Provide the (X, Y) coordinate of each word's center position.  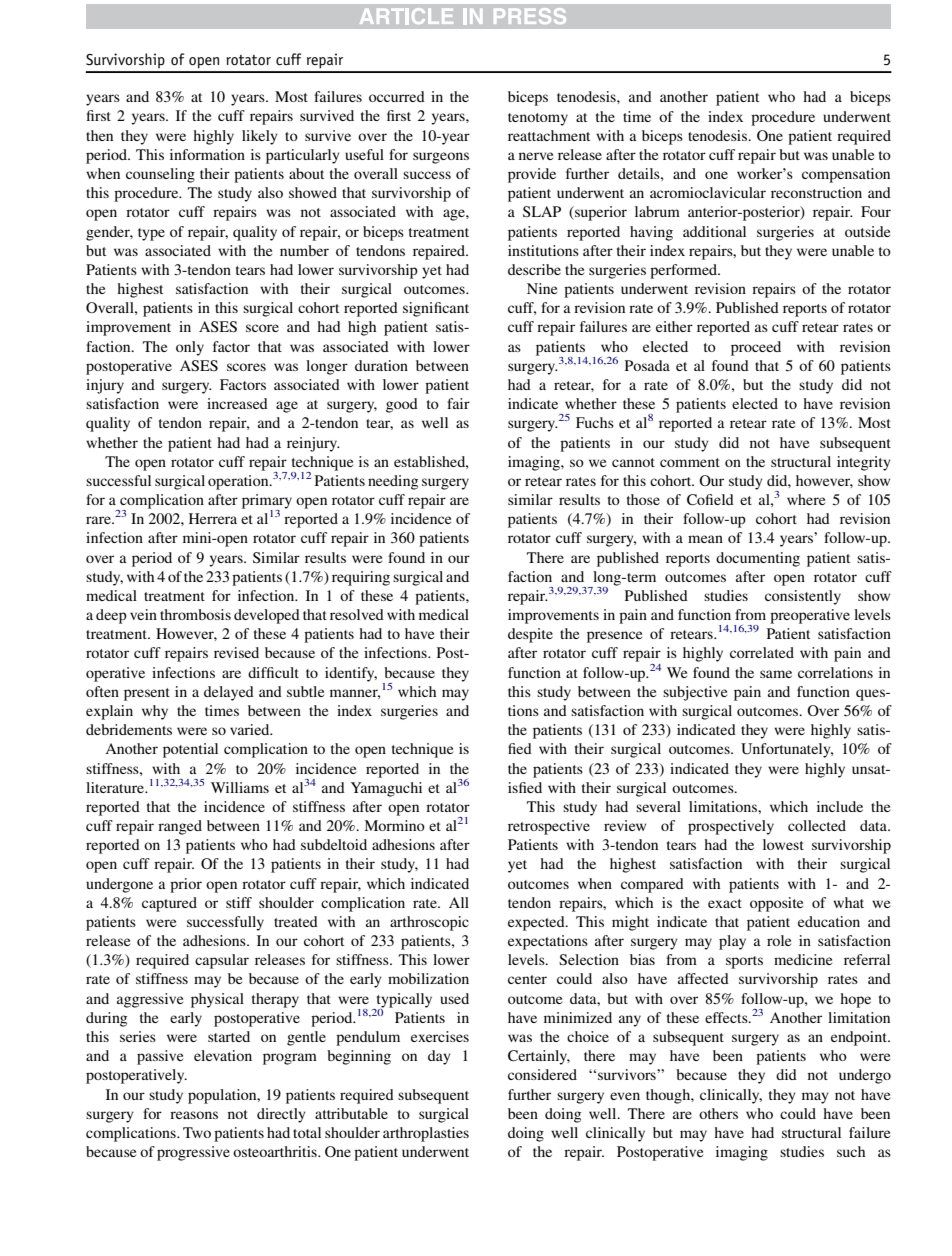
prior (186, 885)
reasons (194, 1115)
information (207, 154)
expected (537, 923)
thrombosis (195, 614)
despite (530, 635)
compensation (846, 175)
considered (542, 1074)
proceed (756, 348)
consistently (803, 597)
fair (458, 403)
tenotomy (538, 119)
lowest (783, 844)
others (718, 1113)
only (190, 348)
